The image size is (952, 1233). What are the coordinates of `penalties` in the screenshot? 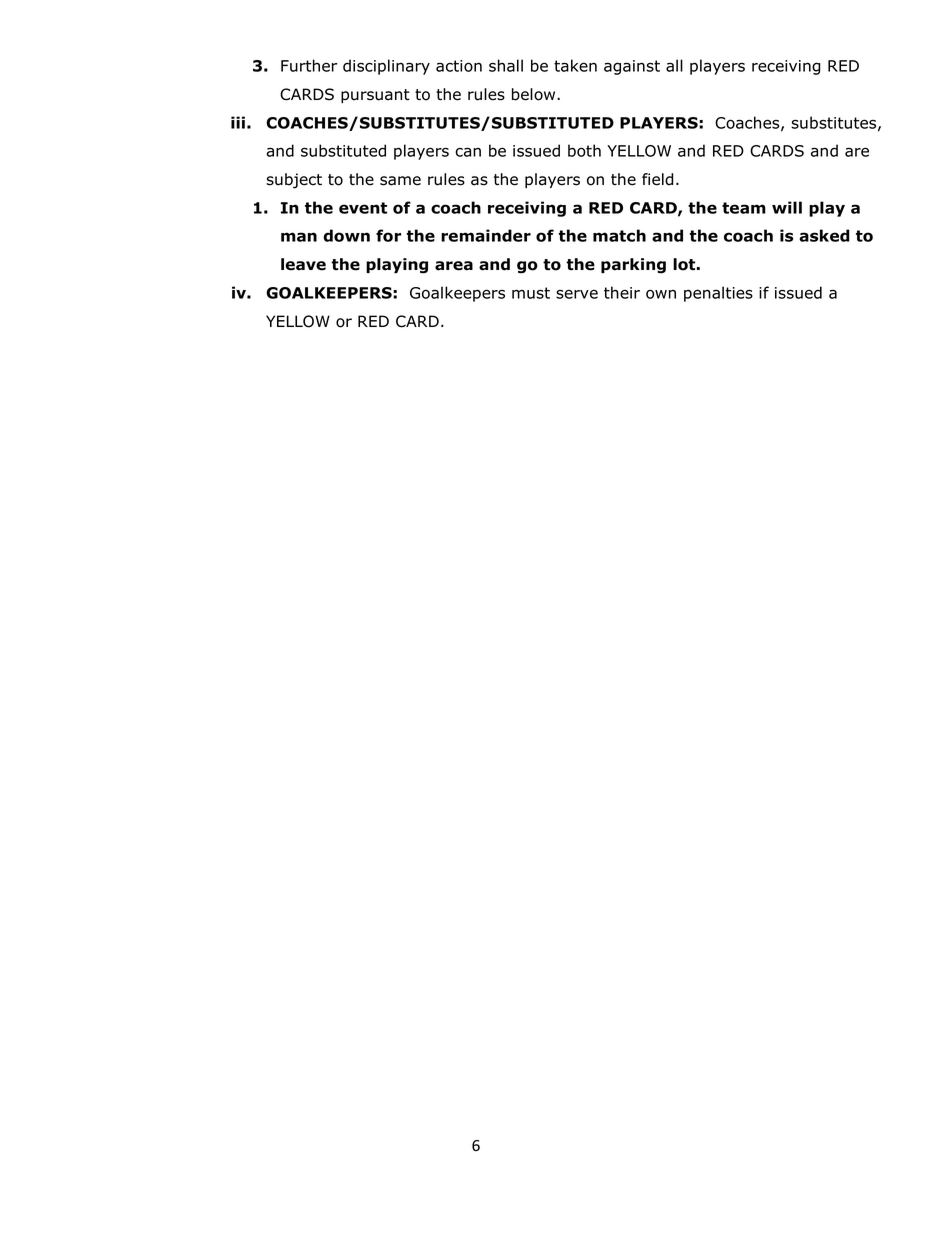 It's located at (718, 294).
